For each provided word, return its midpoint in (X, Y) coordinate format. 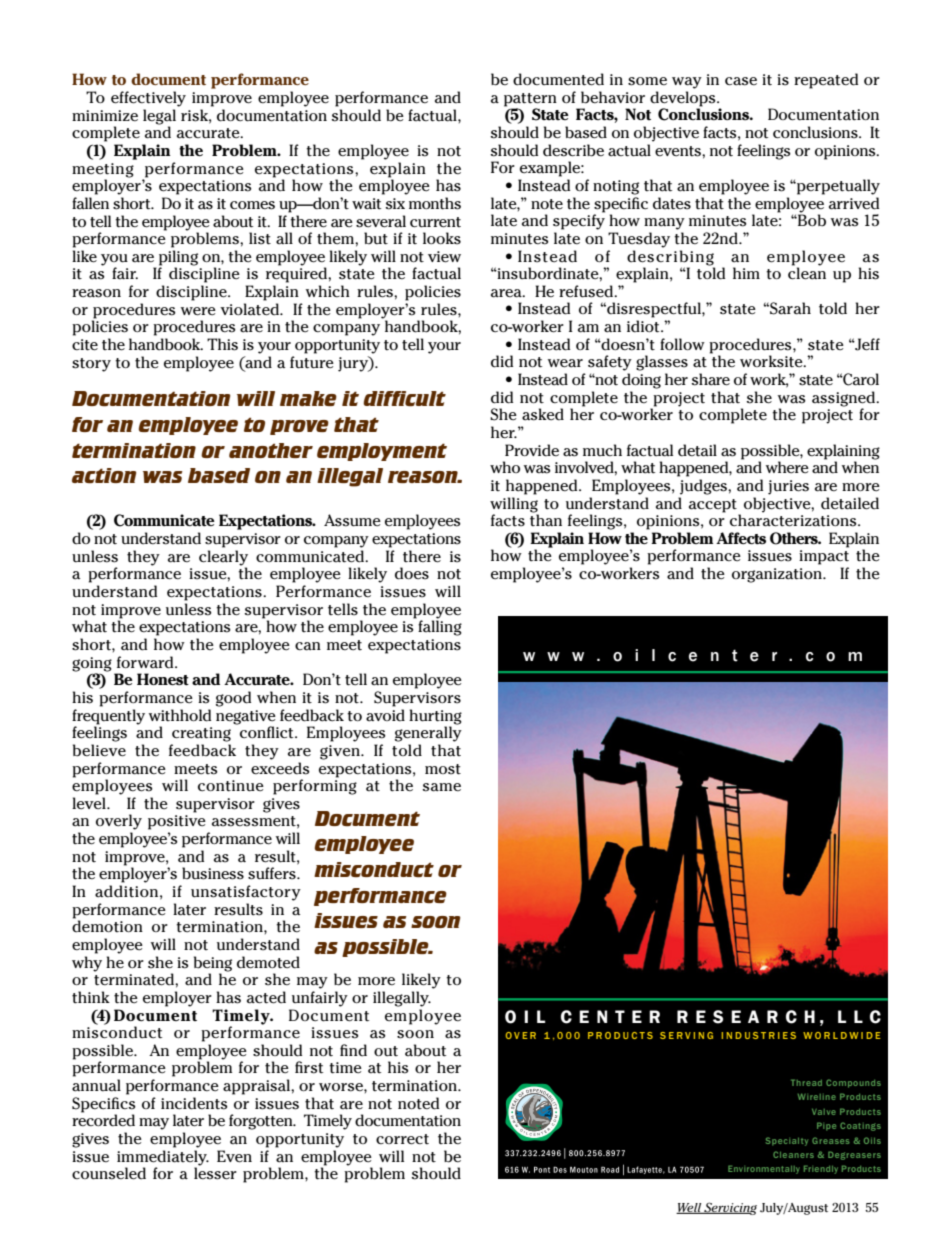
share (710, 379)
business (213, 873)
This (222, 344)
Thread (806, 1082)
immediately (163, 1159)
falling (439, 627)
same (441, 787)
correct (402, 1139)
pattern (530, 100)
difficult (404, 399)
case (741, 81)
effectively (148, 99)
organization (778, 575)
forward (146, 662)
